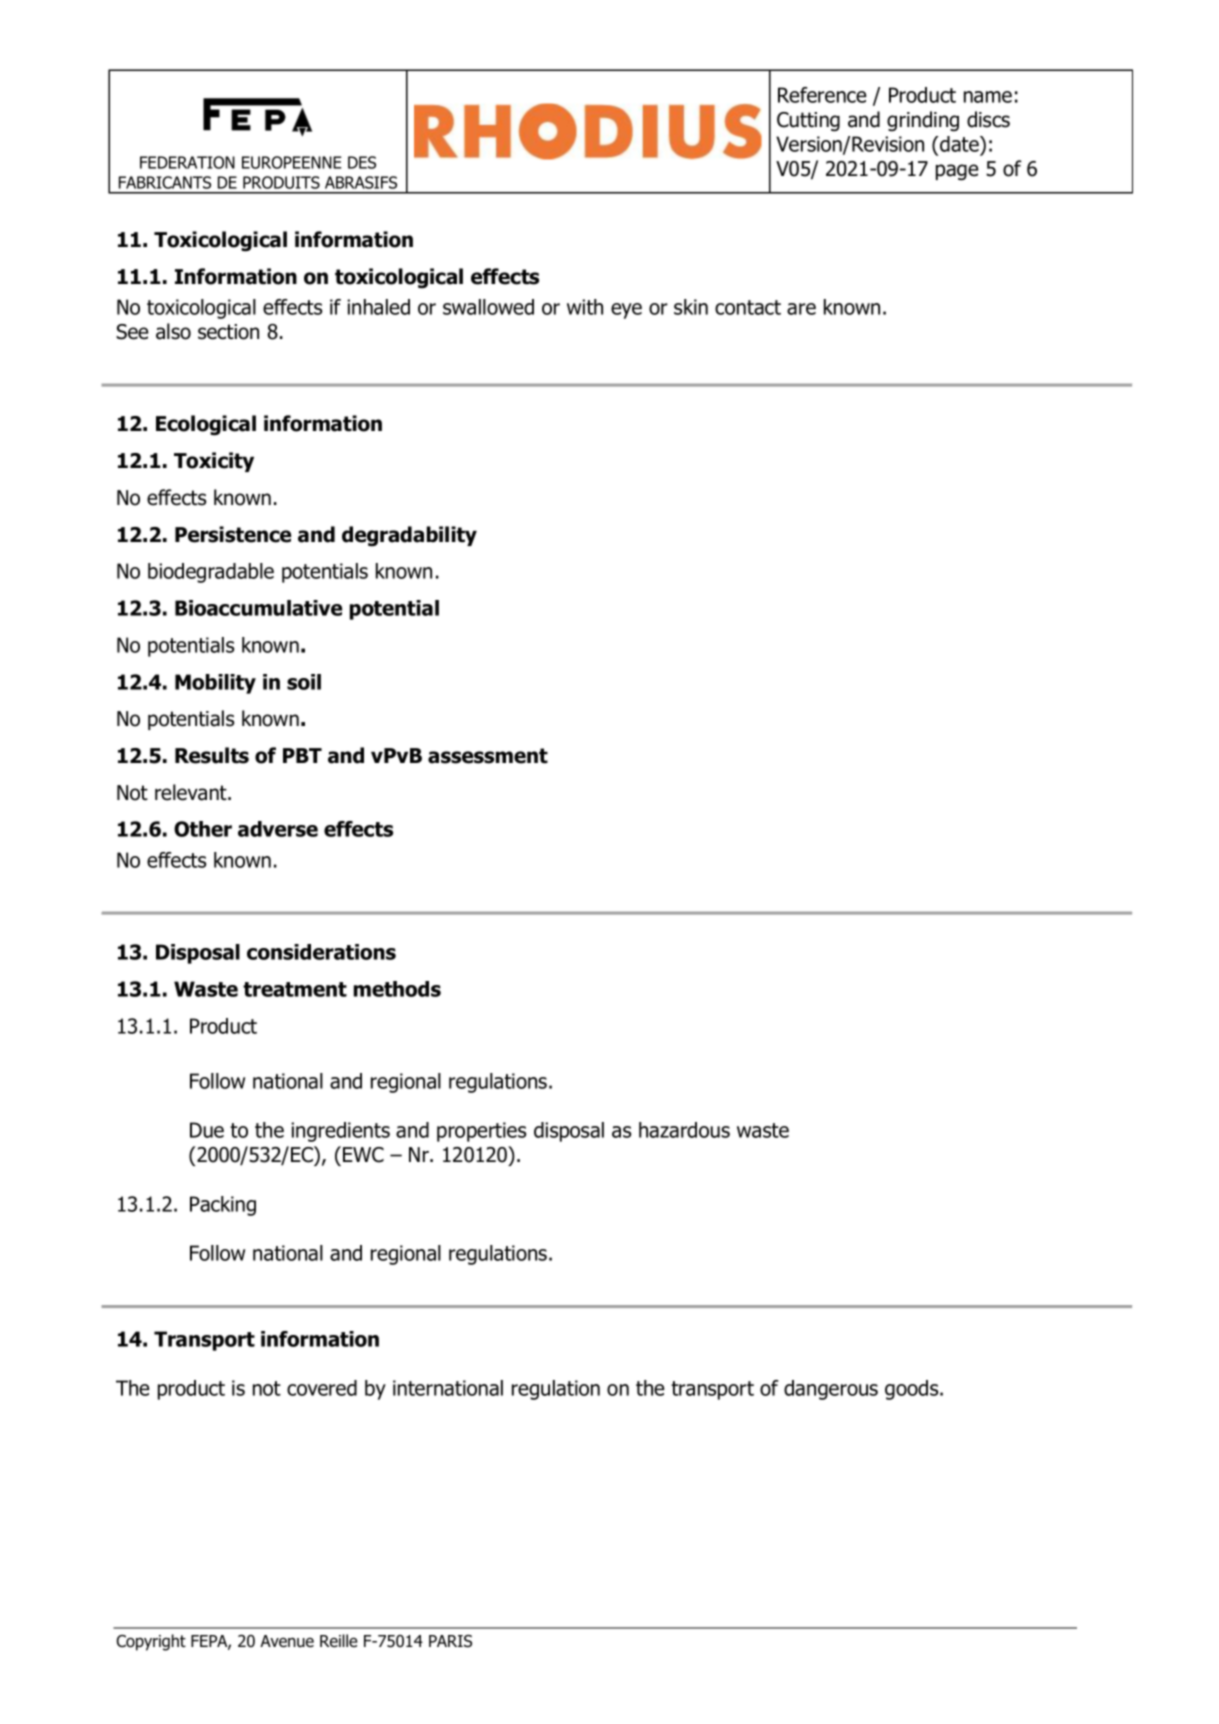  I want to click on assessment, so click(488, 756).
